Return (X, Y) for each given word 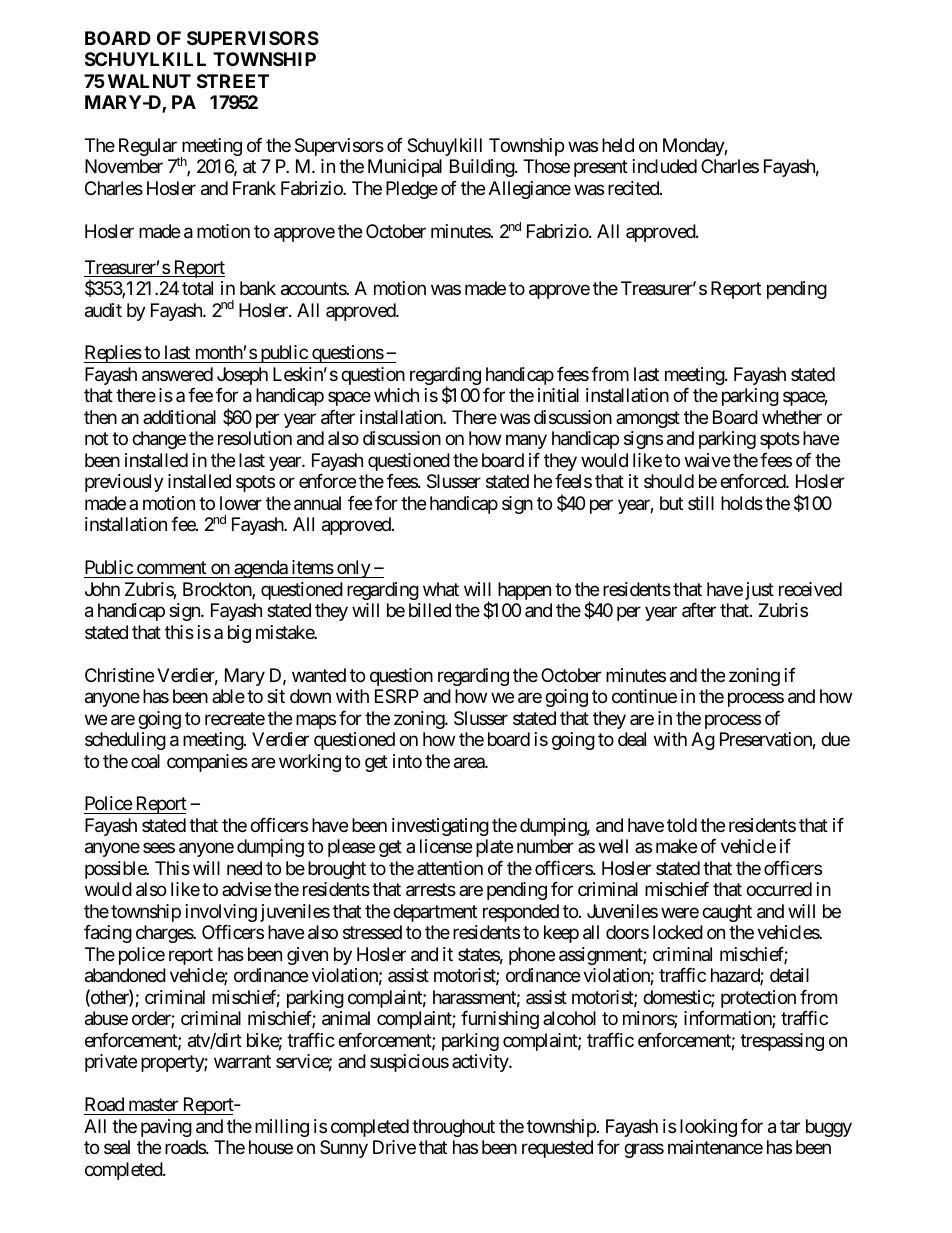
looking (708, 1128)
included (665, 166)
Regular (149, 148)
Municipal (405, 168)
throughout (453, 1128)
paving (166, 1128)
